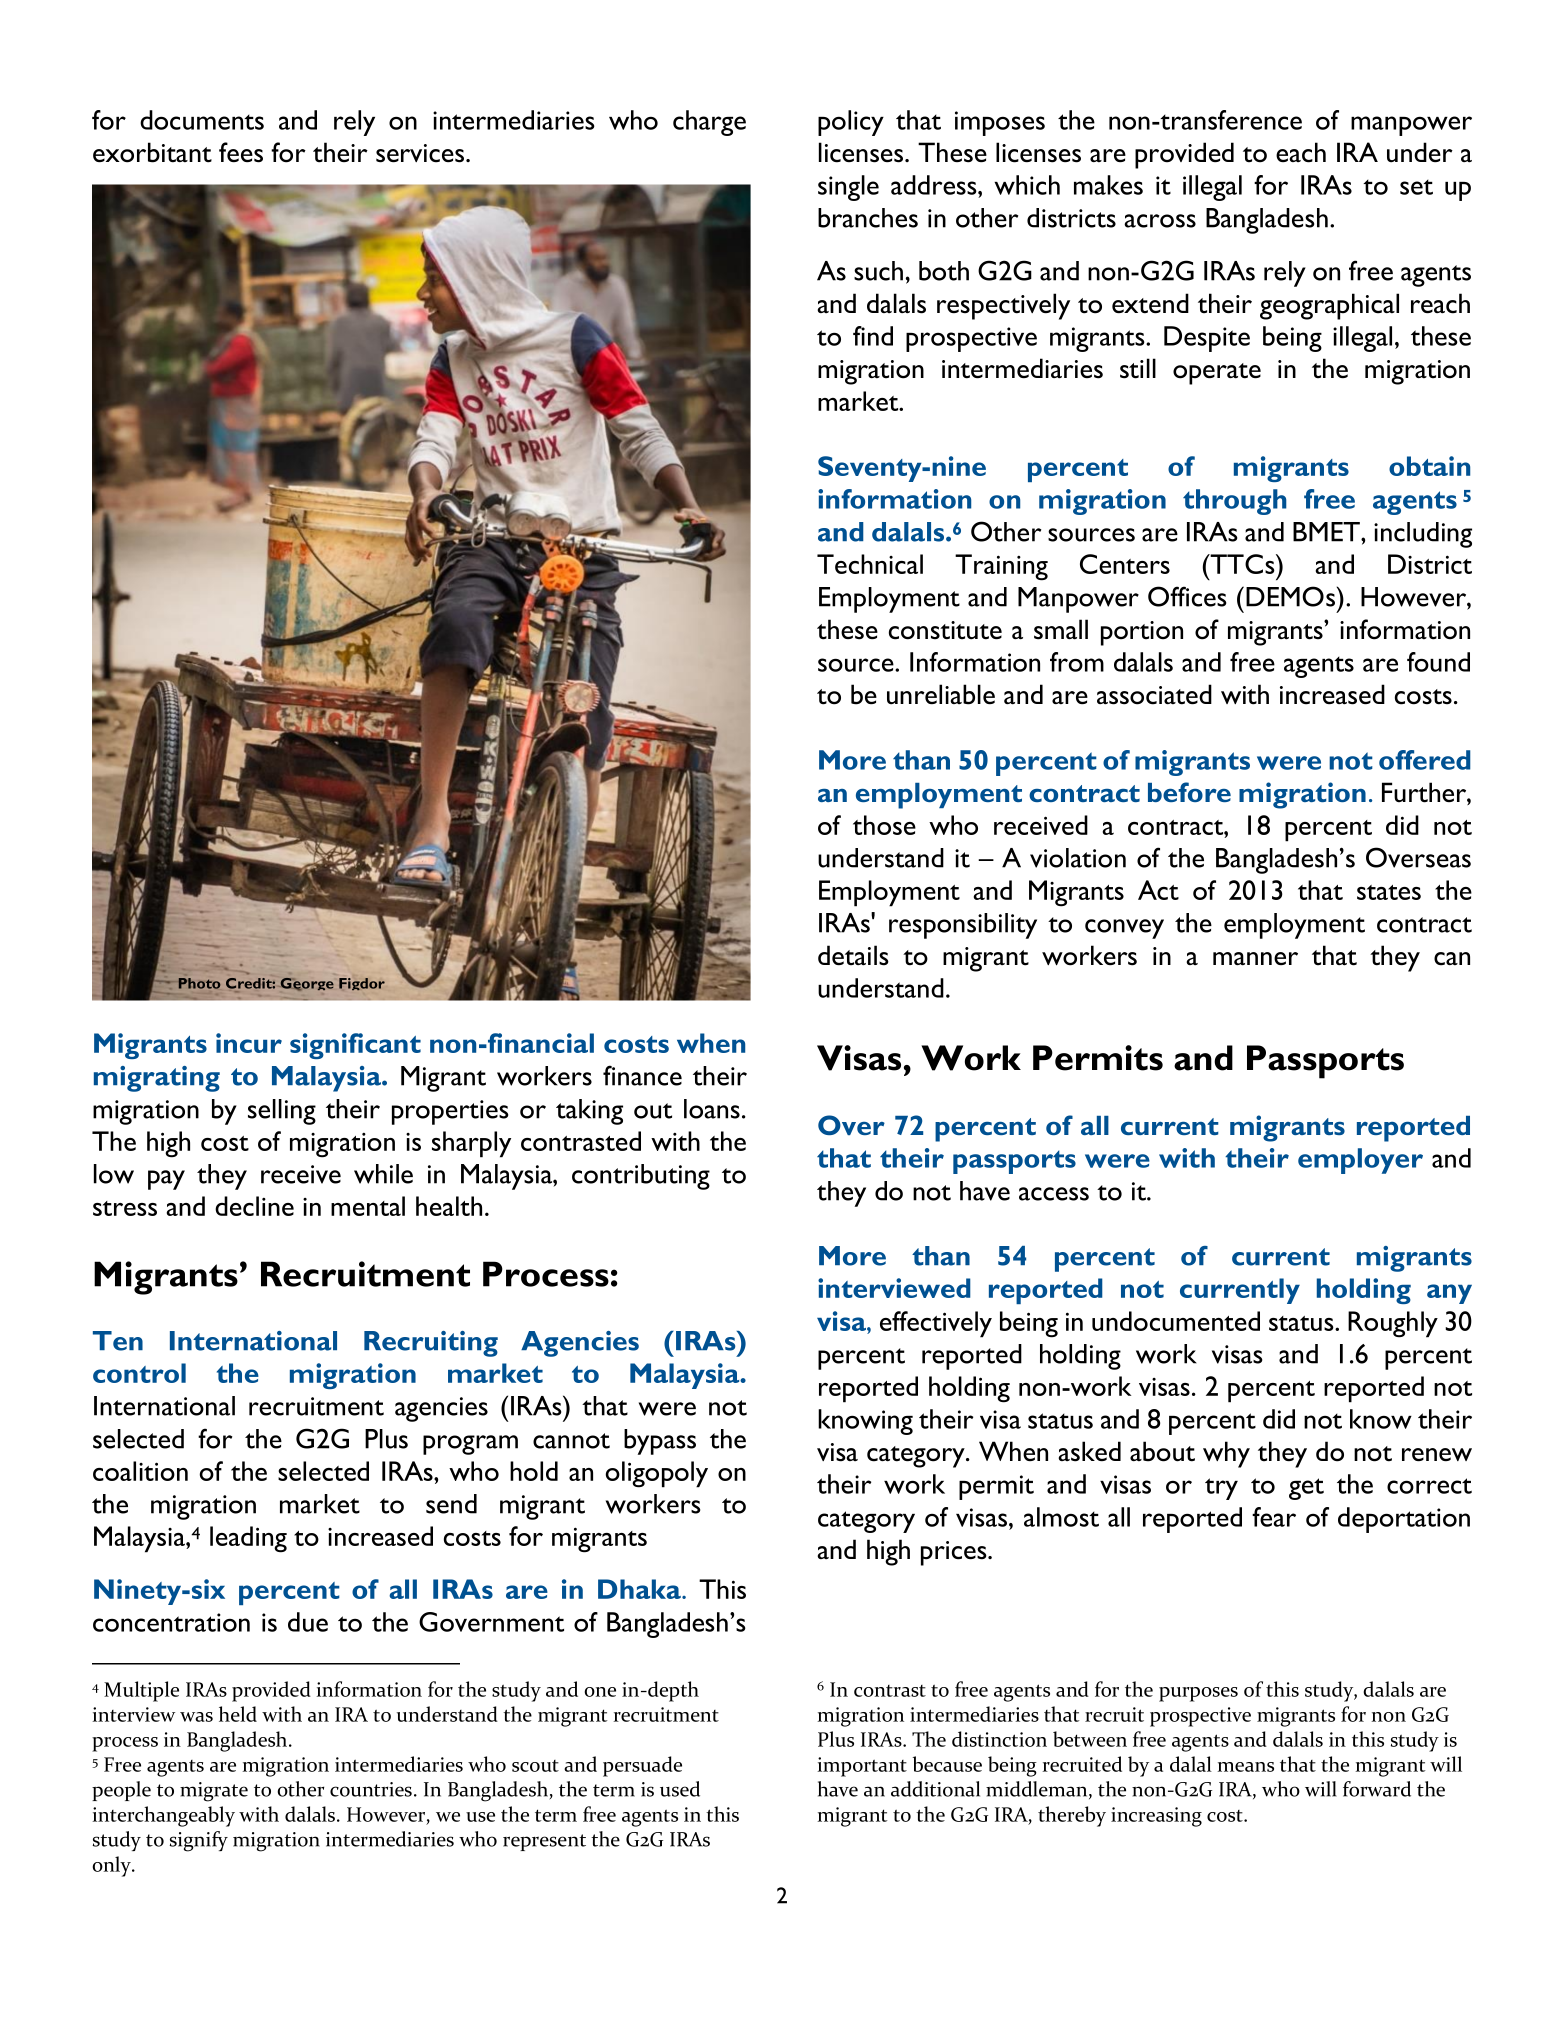 The width and height of the page is (1564, 2024). Describe the element at coordinates (214, 1792) in the page. I see `migrate` at that location.
